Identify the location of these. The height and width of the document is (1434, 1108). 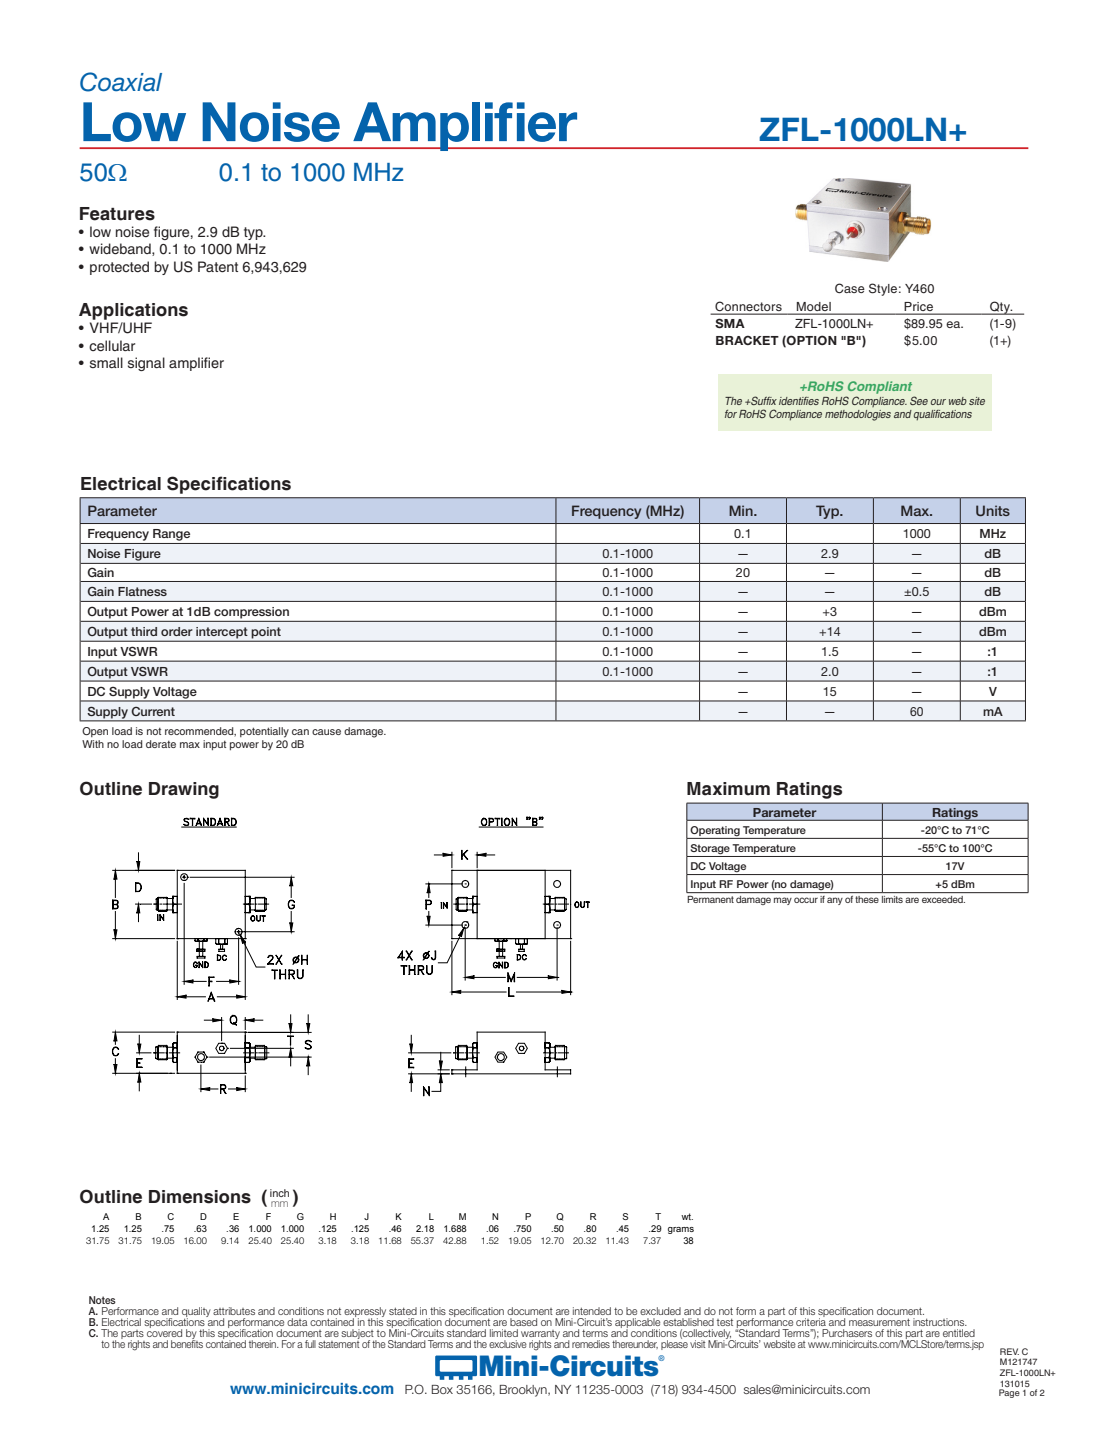
(867, 899).
